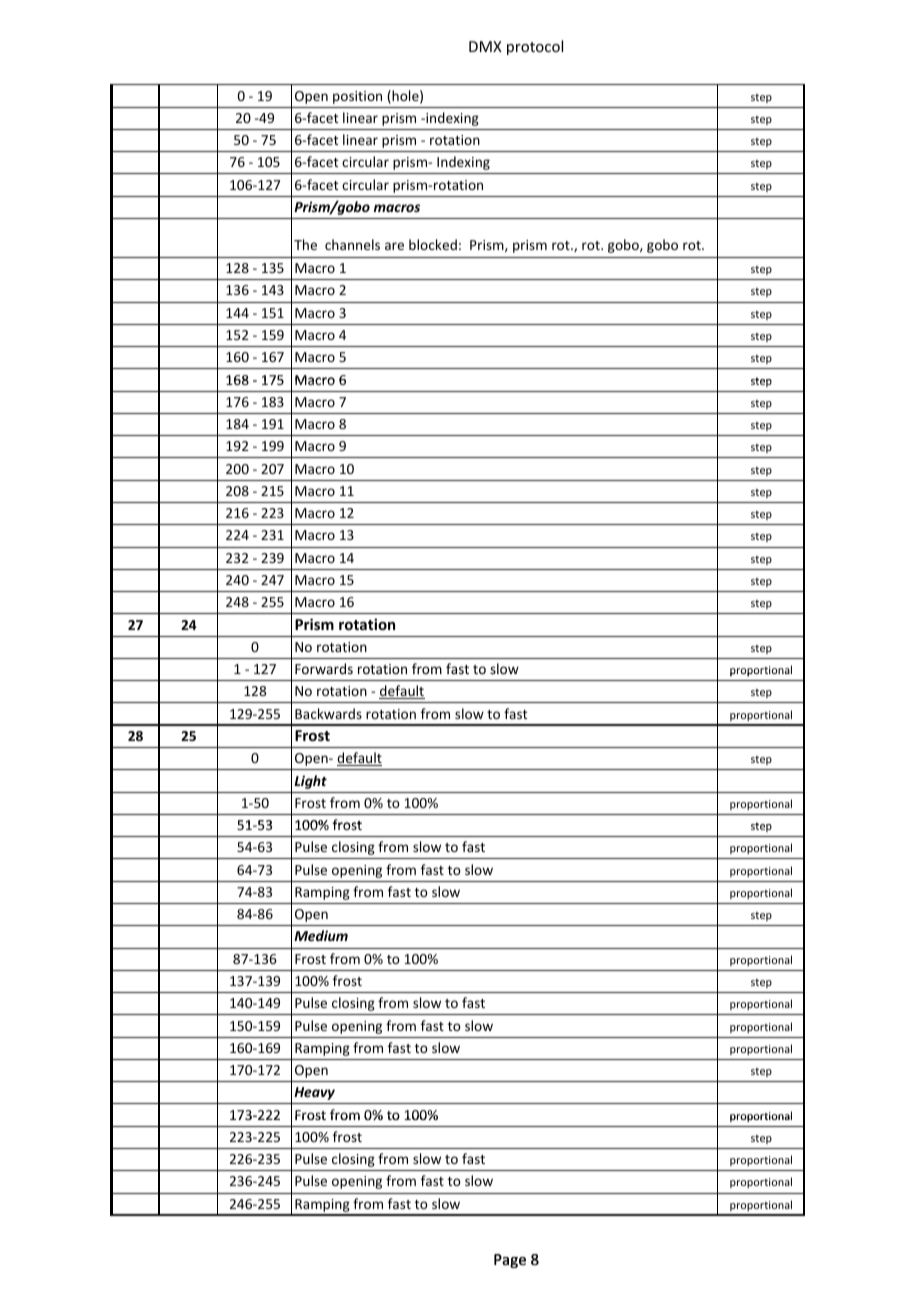 The image size is (924, 1308). I want to click on Heavy, so click(314, 1093).
